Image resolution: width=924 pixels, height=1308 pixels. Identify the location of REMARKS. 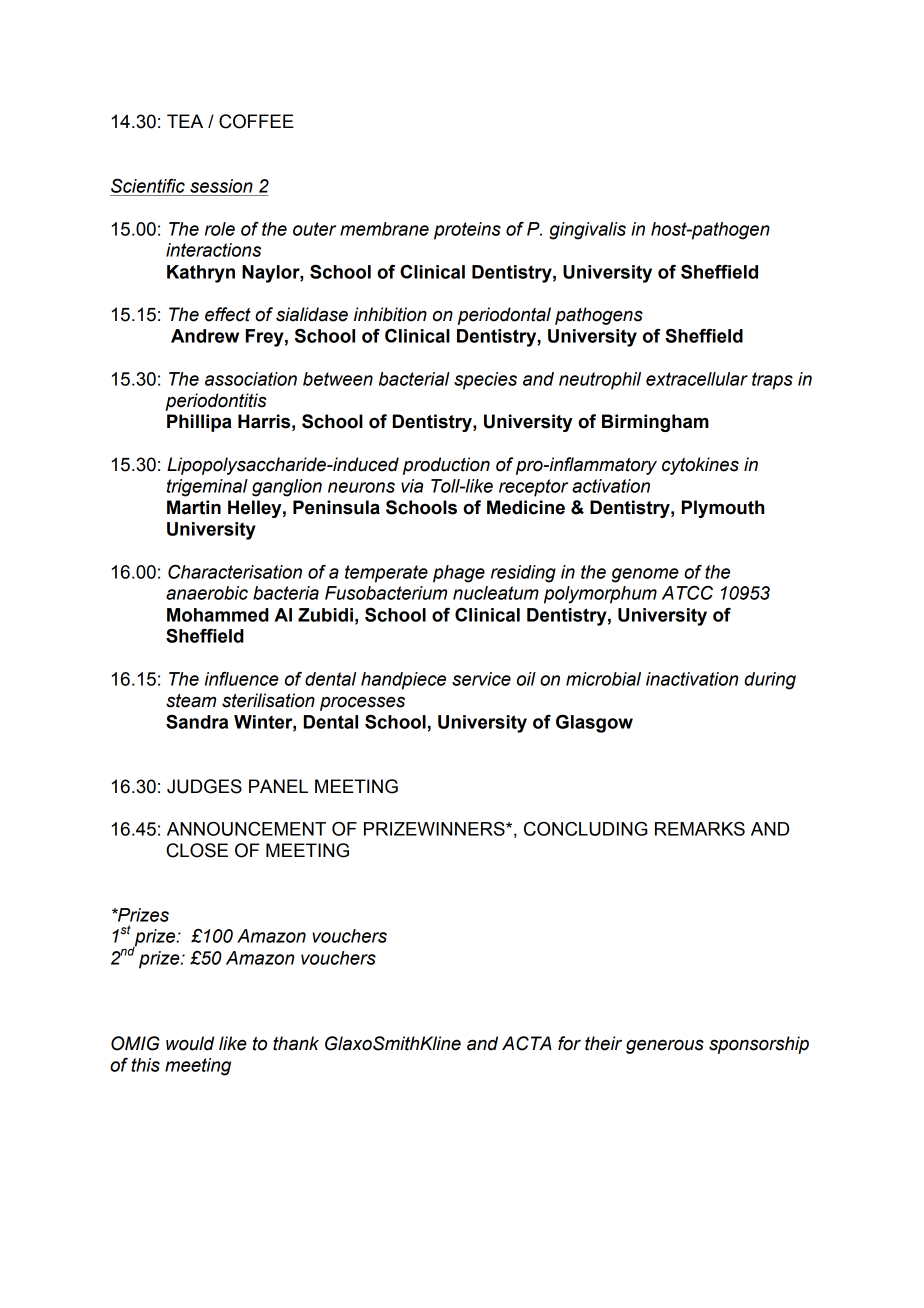
(700, 829).
